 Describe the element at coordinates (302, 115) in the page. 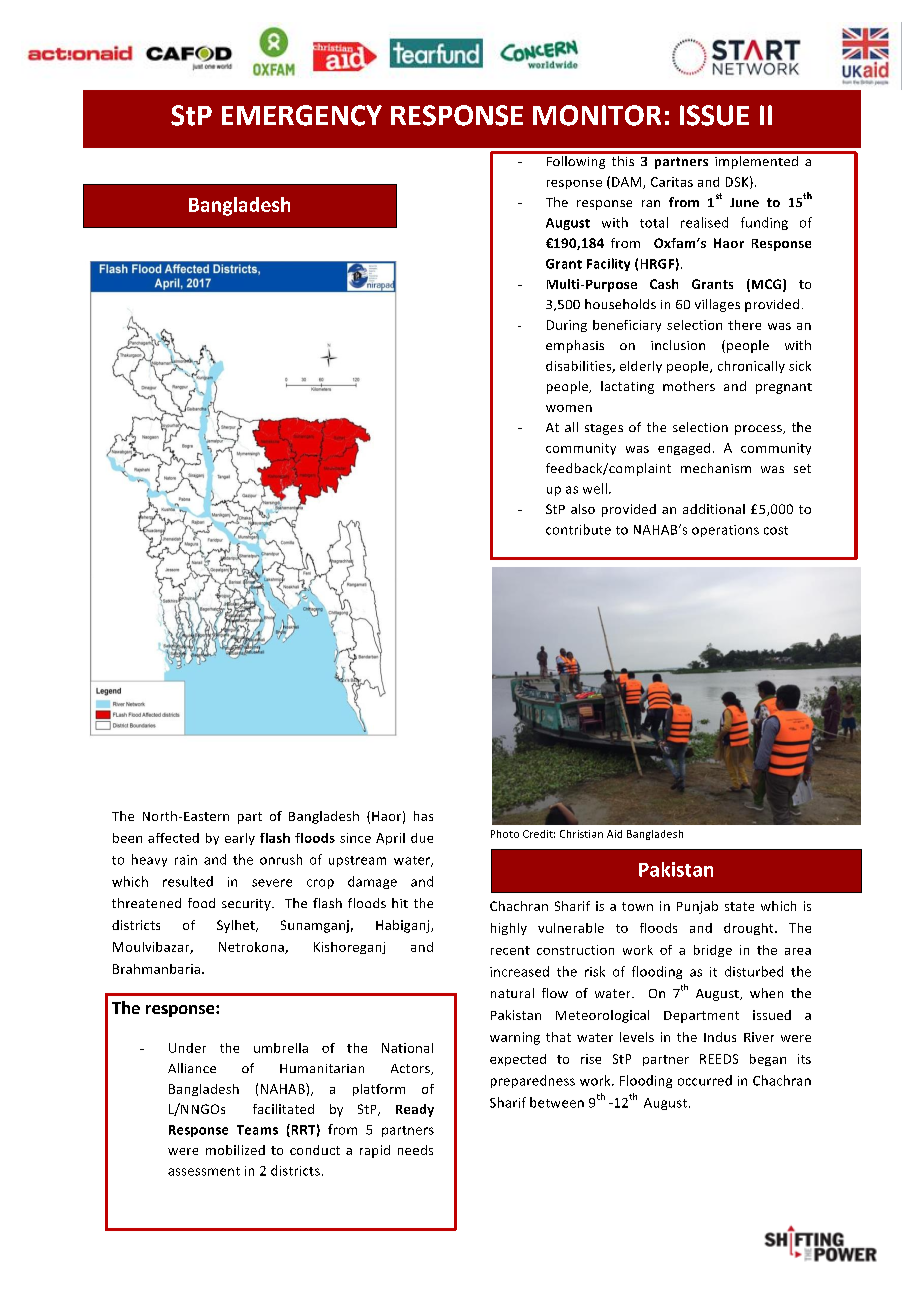

I see `EMERGENCY` at that location.
